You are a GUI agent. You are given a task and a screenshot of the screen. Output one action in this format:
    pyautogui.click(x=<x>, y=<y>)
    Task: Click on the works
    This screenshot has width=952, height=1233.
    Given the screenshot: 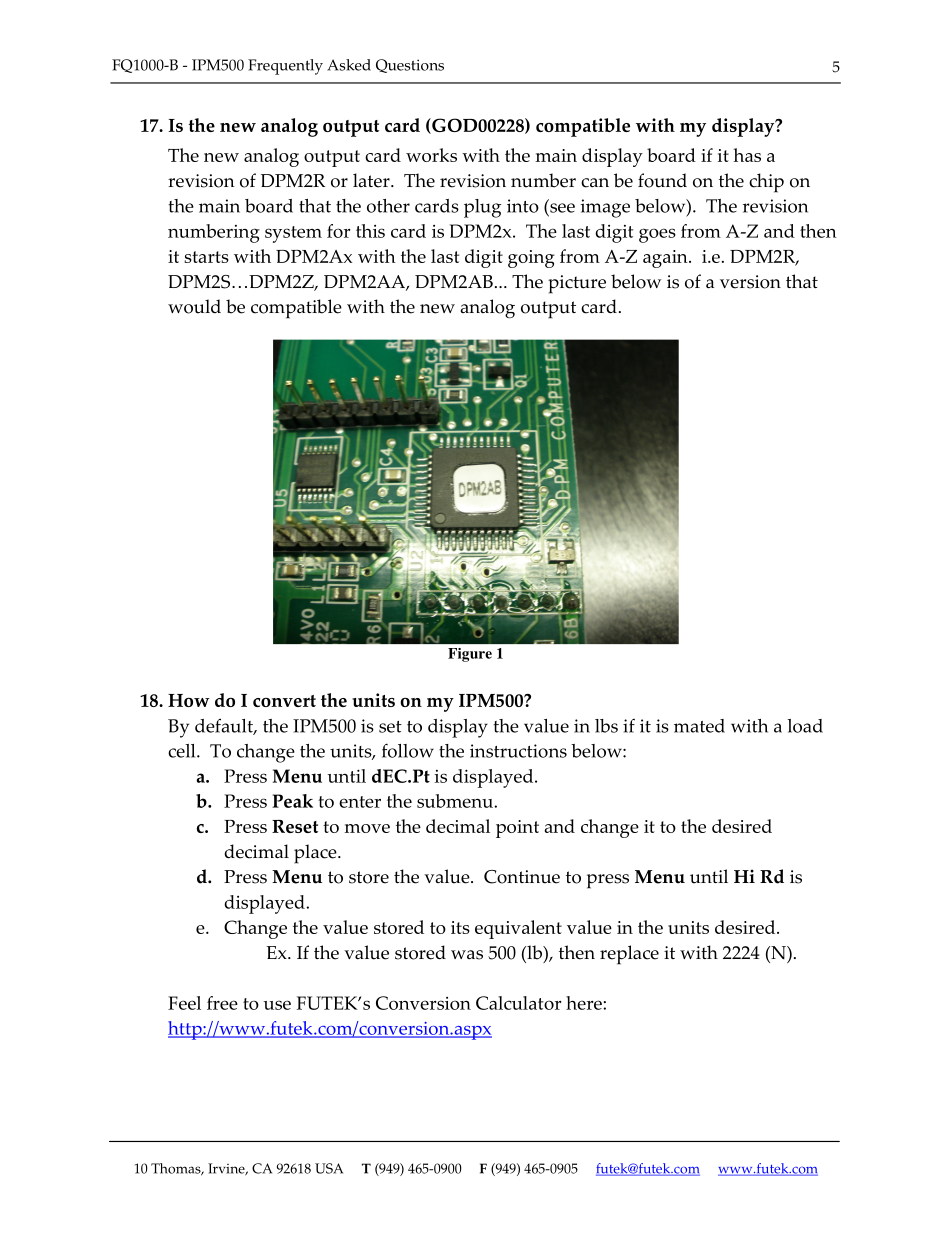 What is the action you would take?
    pyautogui.click(x=431, y=155)
